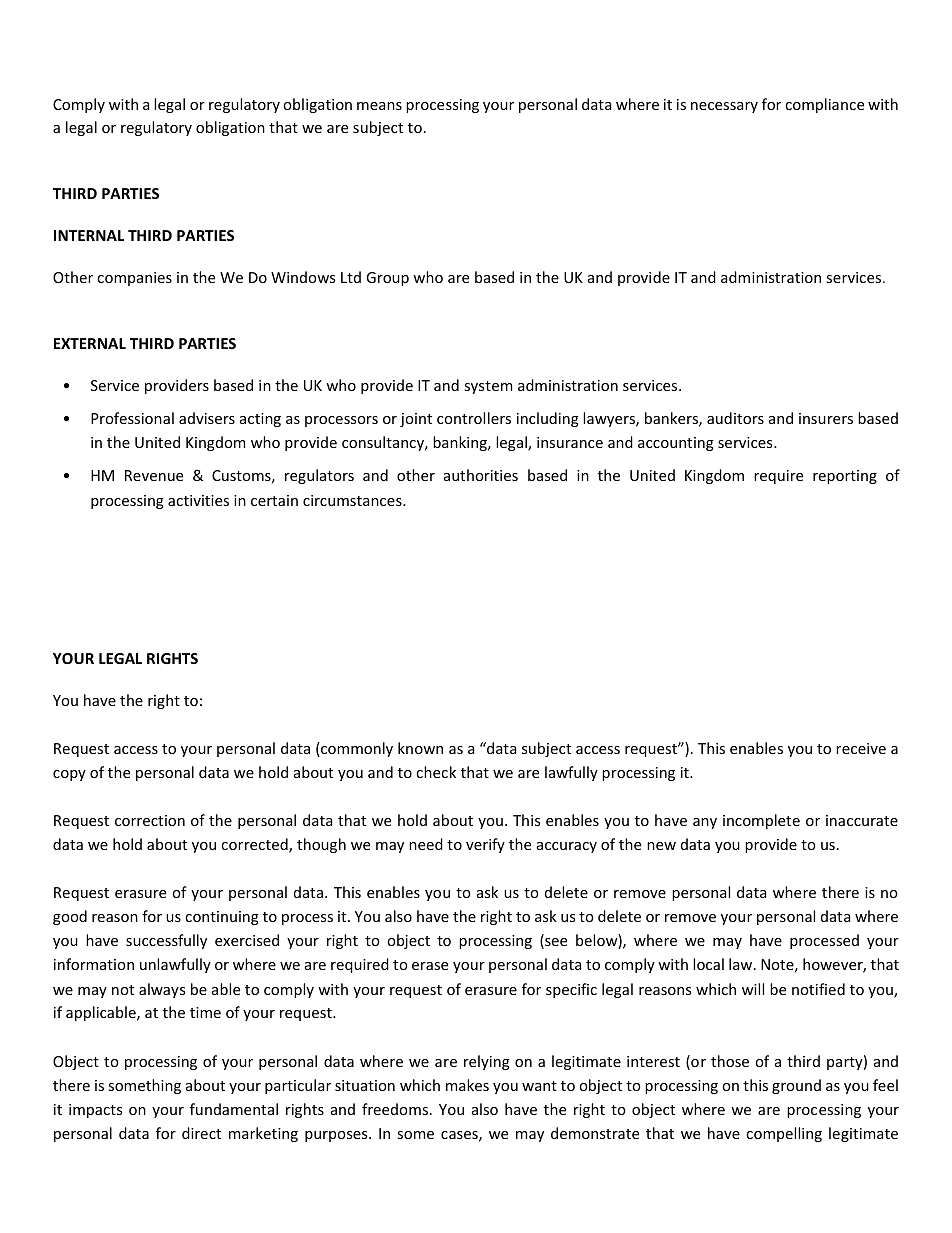 This screenshot has height=1233, width=952. I want to click on makes, so click(467, 1085).
